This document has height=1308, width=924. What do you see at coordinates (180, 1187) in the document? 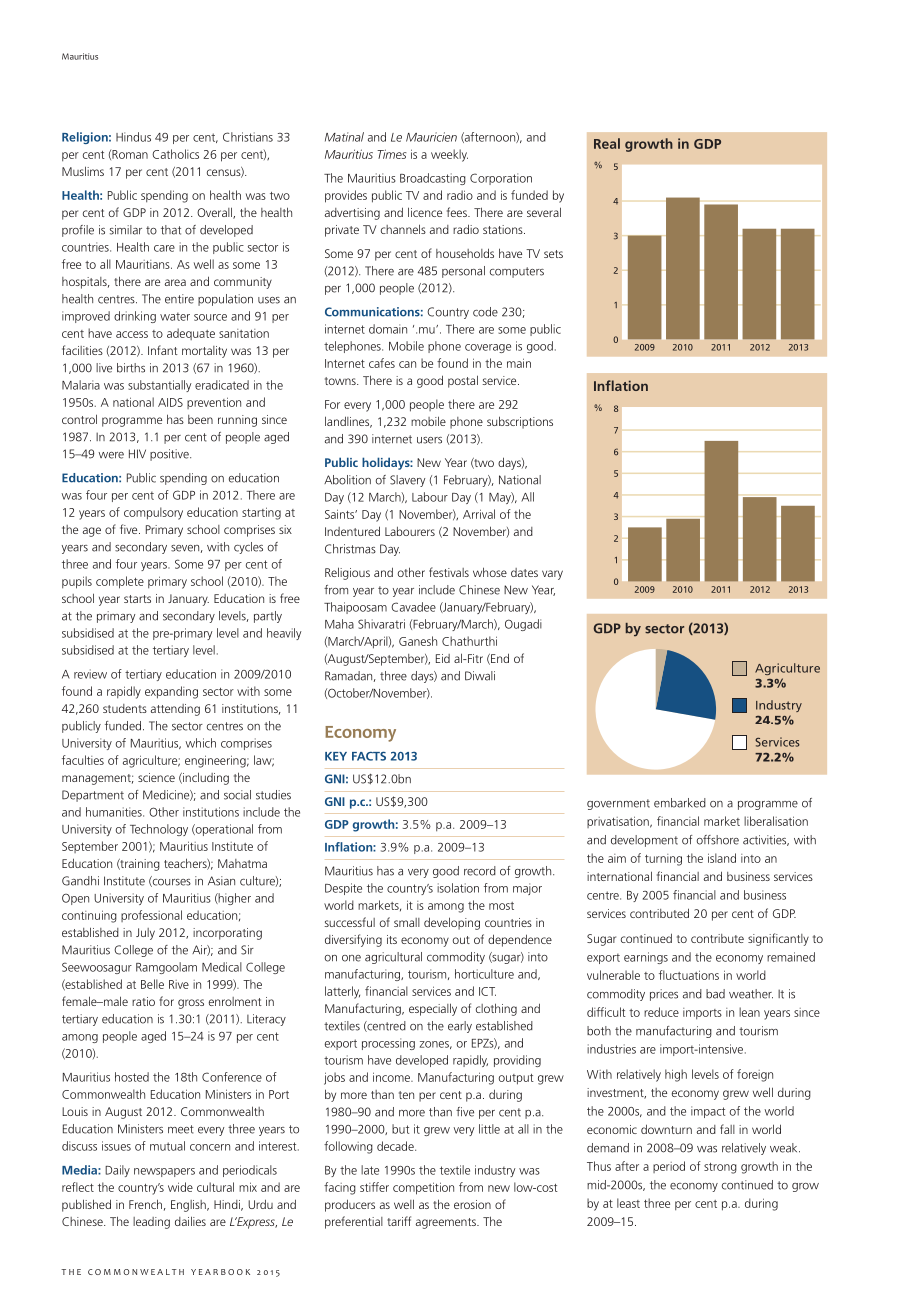
I see `wide` at bounding box center [180, 1187].
